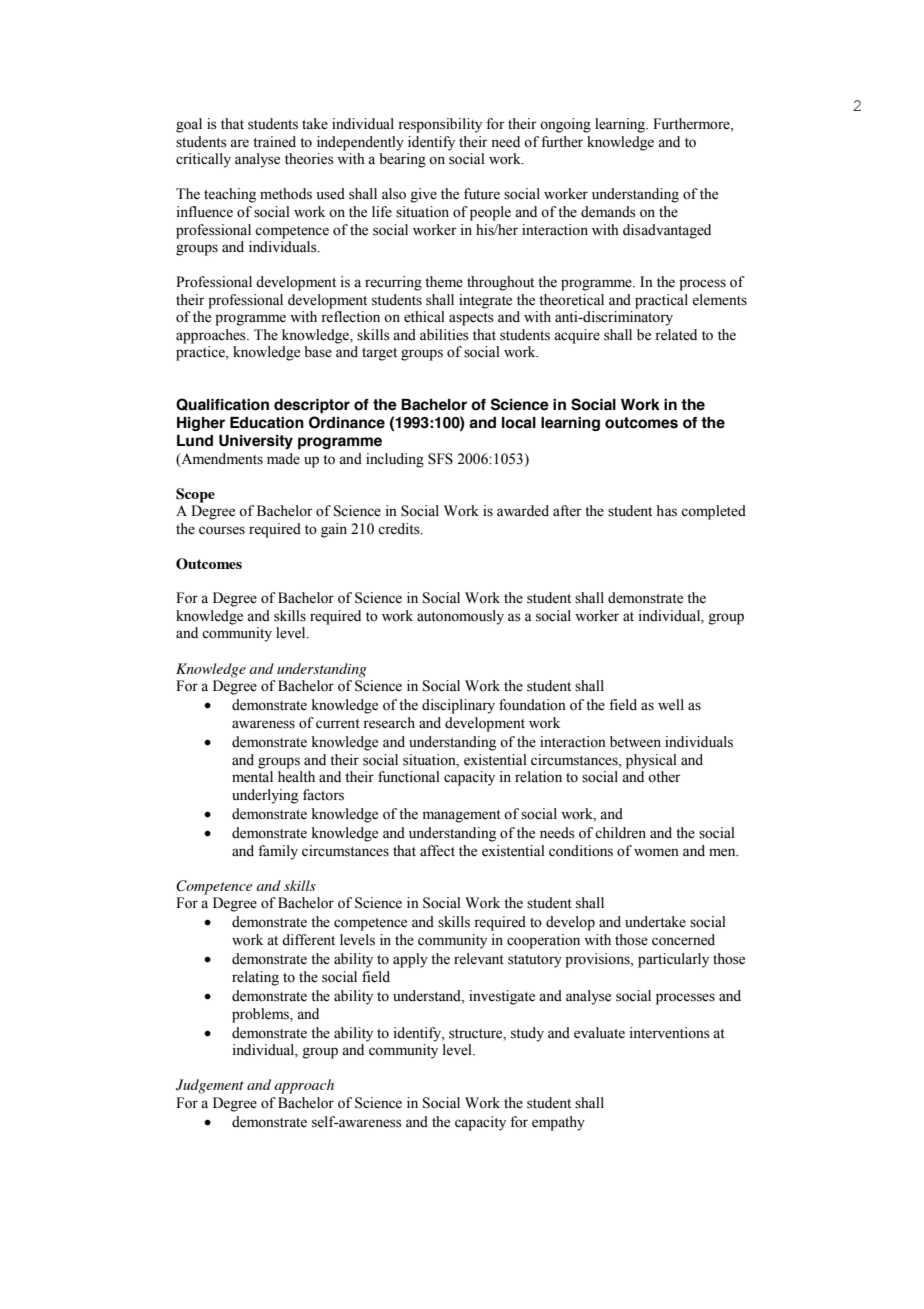  What do you see at coordinates (664, 777) in the document?
I see `other` at bounding box center [664, 777].
